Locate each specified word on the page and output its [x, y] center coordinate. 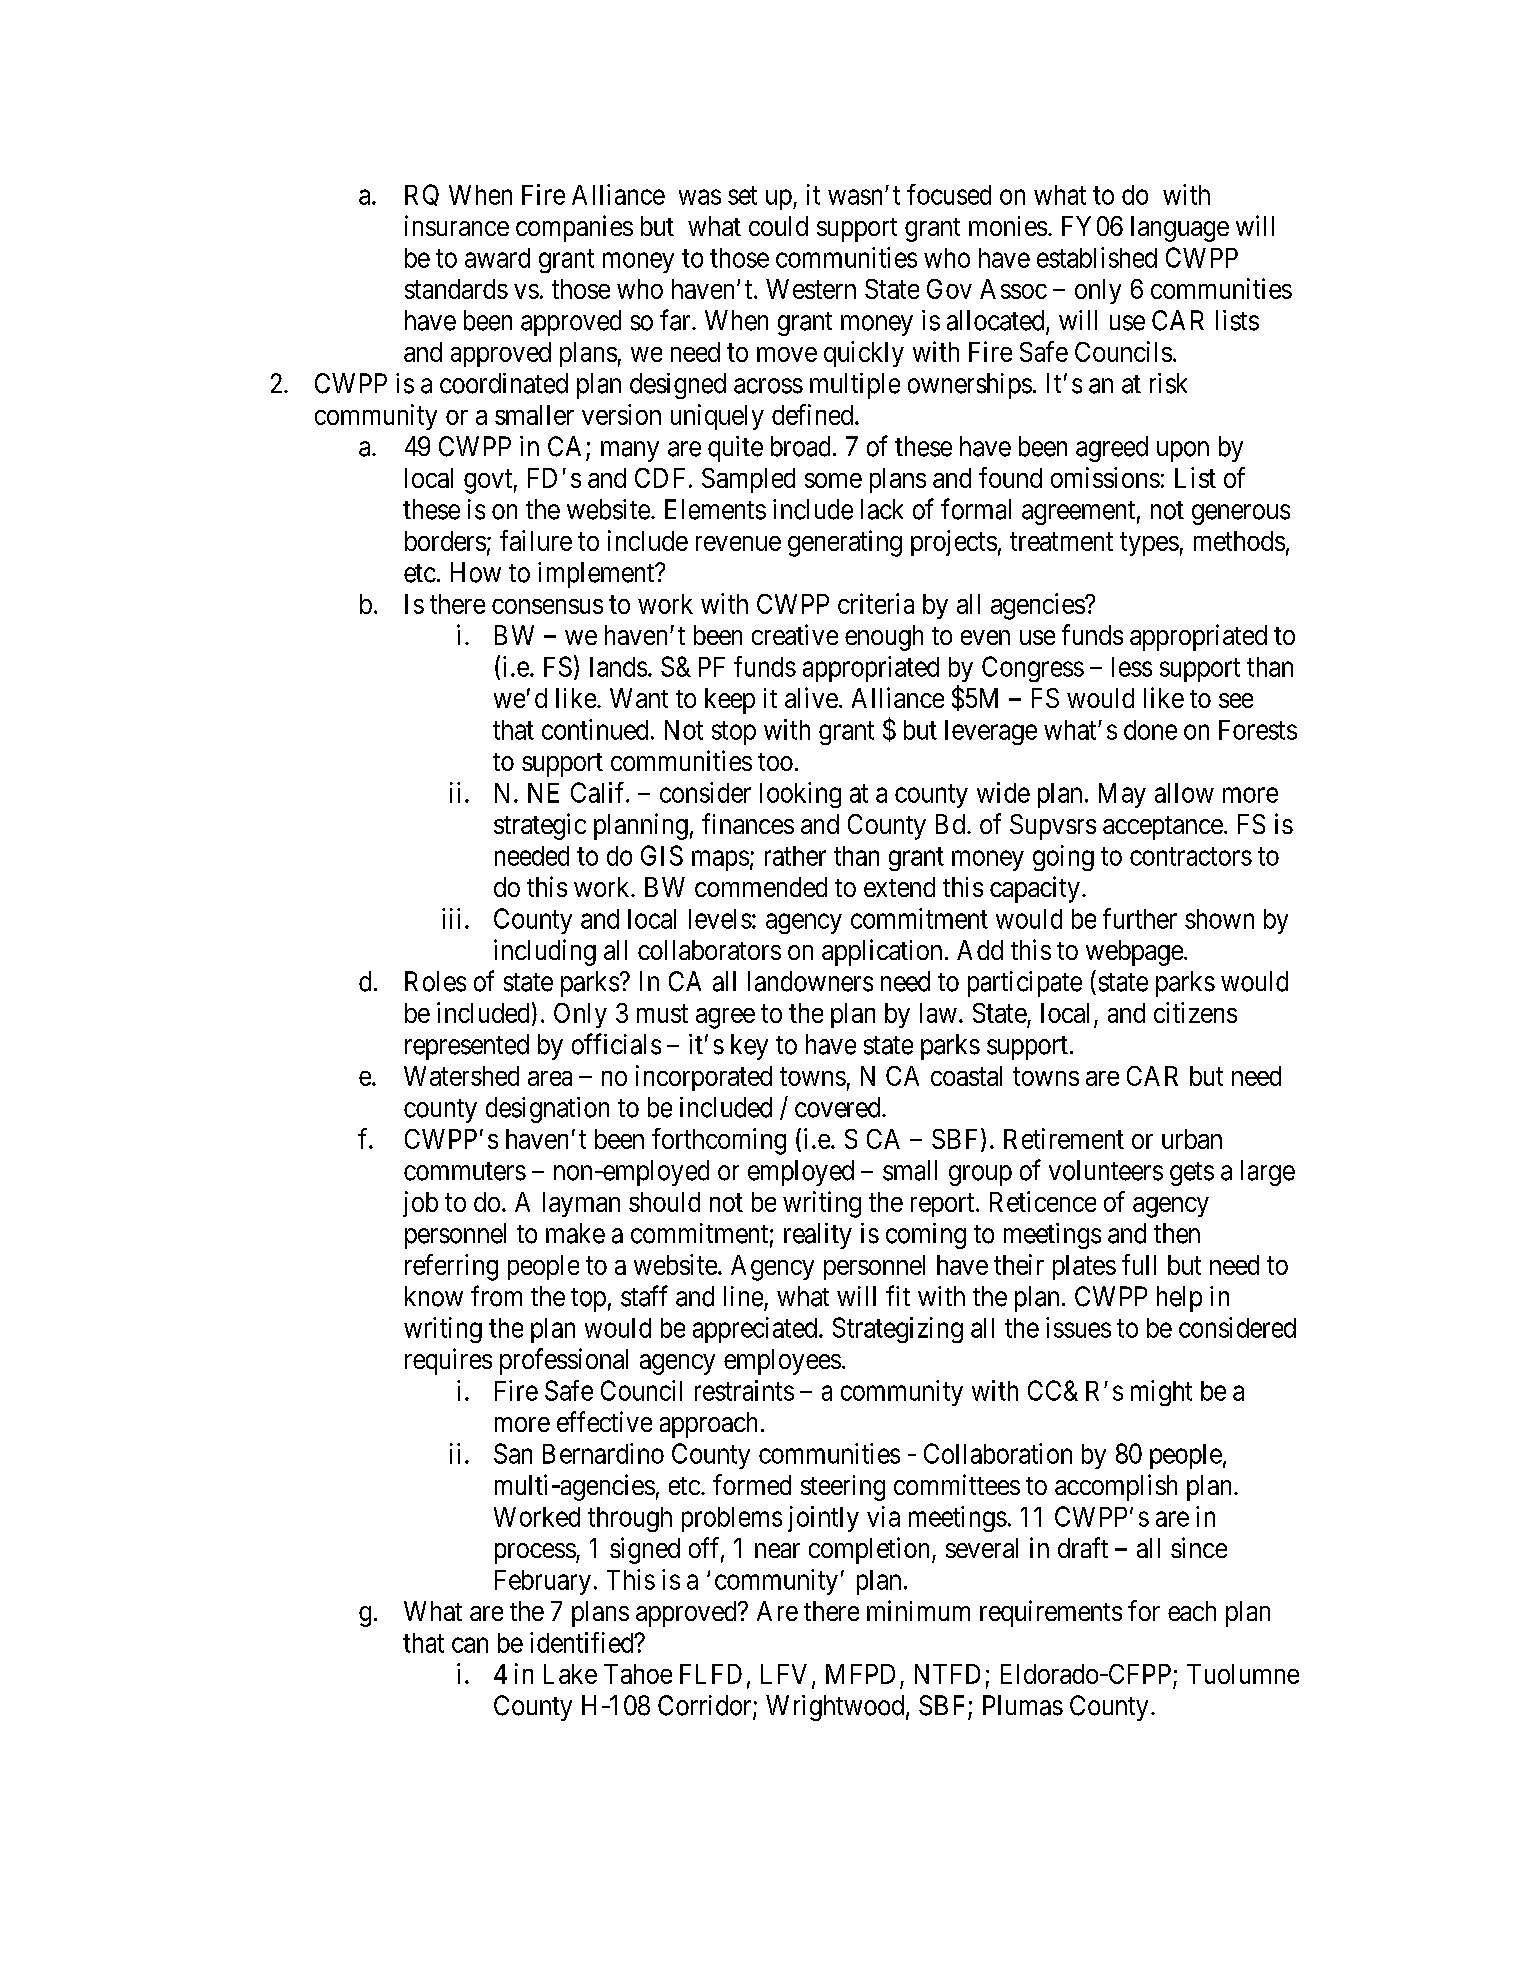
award [497, 258]
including [545, 952]
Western [811, 289]
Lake [570, 1674]
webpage [1134, 953]
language [1180, 229]
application [882, 952]
